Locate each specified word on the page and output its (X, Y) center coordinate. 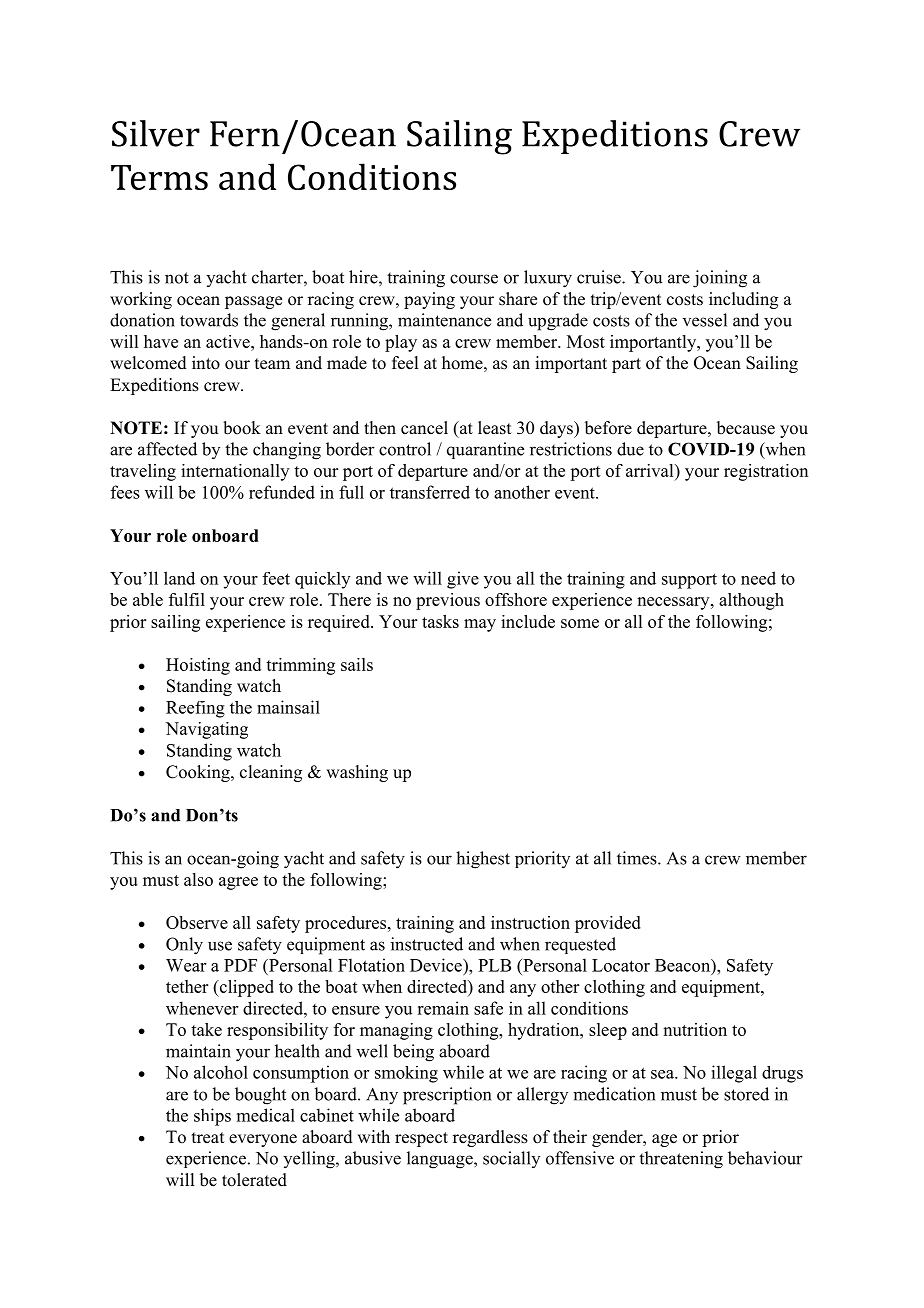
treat (208, 1138)
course (474, 279)
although (751, 601)
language (441, 1160)
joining (720, 279)
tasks (440, 621)
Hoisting (198, 666)
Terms (159, 177)
